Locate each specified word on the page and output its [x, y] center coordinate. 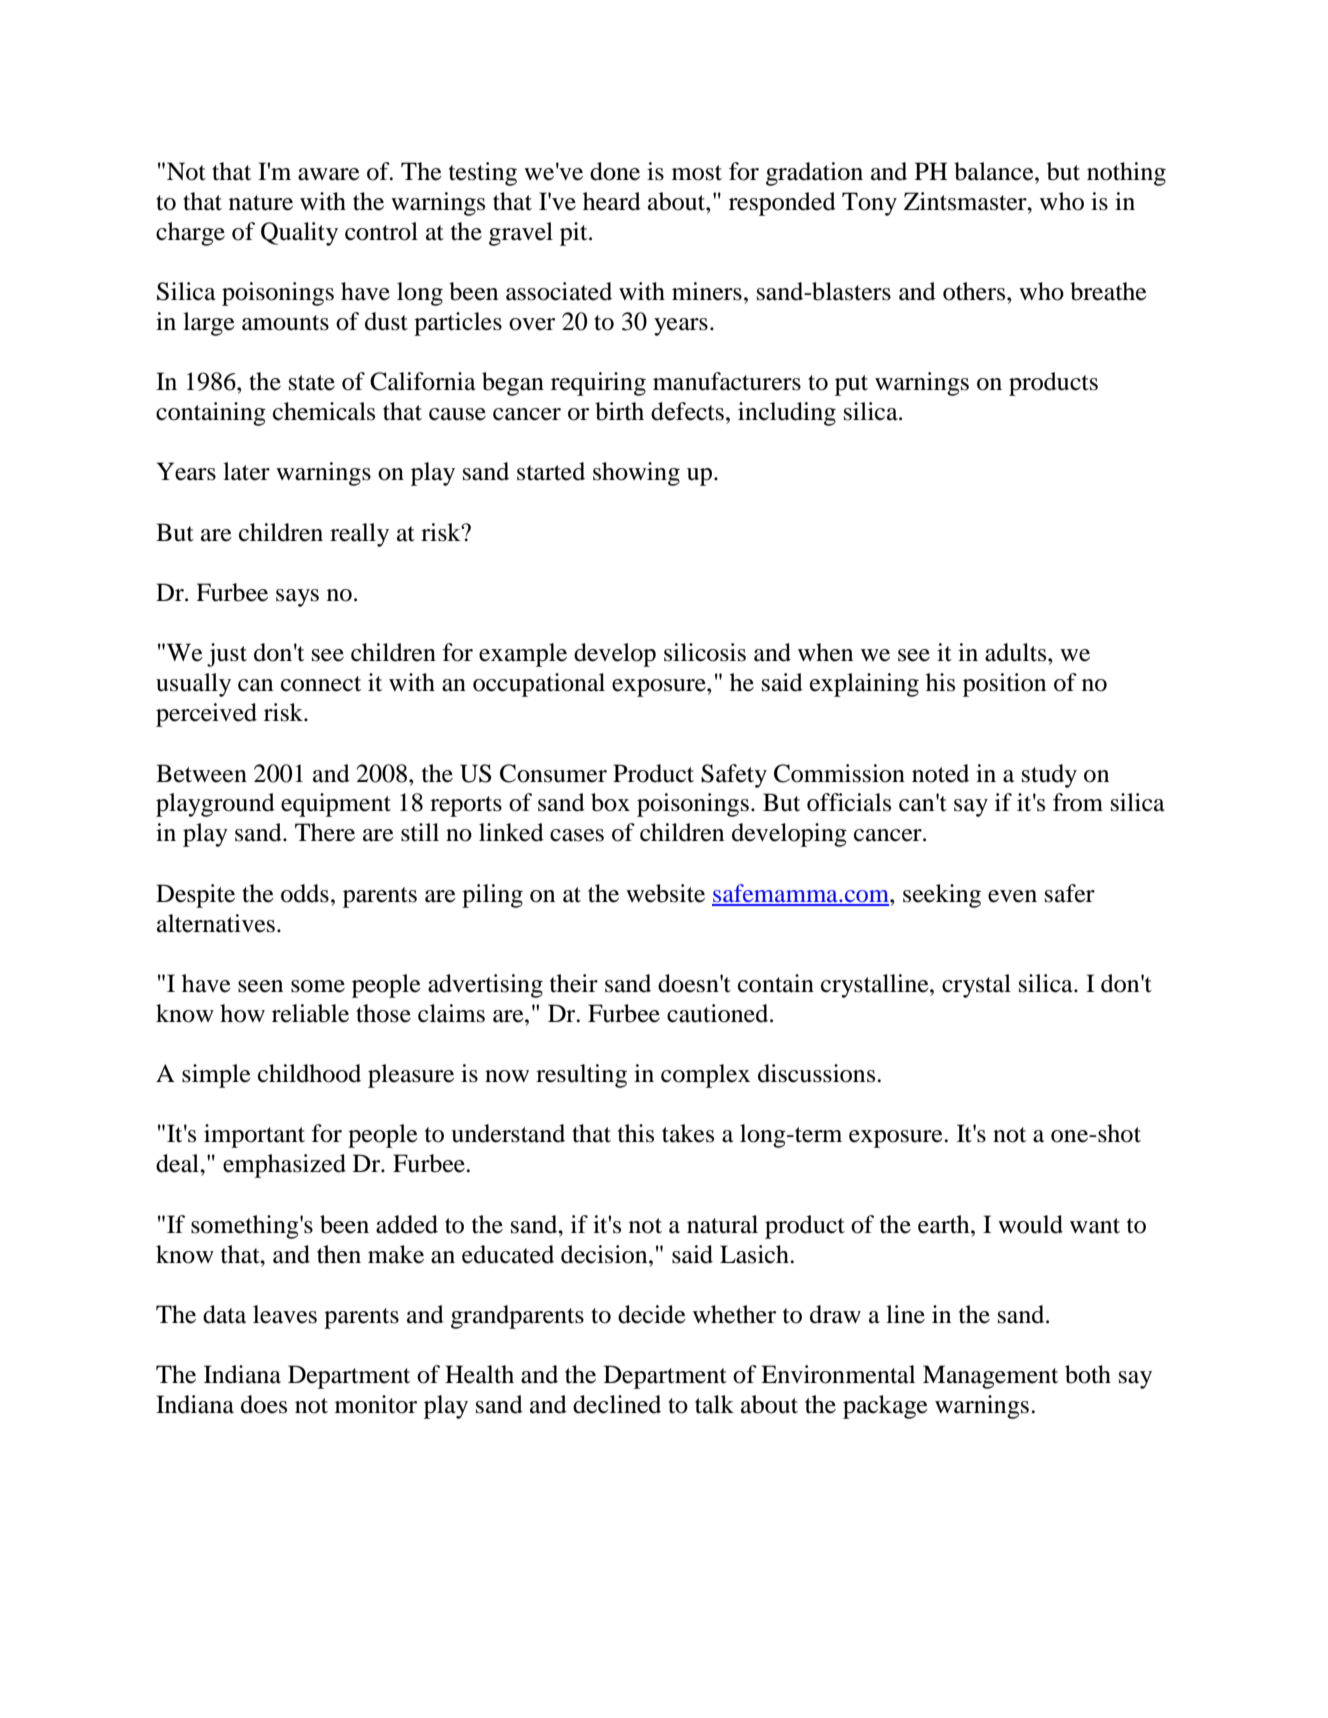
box [610, 802]
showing [636, 474]
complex [705, 1076]
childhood [309, 1073]
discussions [818, 1073]
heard [612, 201]
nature [261, 203]
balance [995, 171]
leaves [285, 1314]
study [1049, 776]
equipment [336, 805]
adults [1017, 652]
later [246, 471]
